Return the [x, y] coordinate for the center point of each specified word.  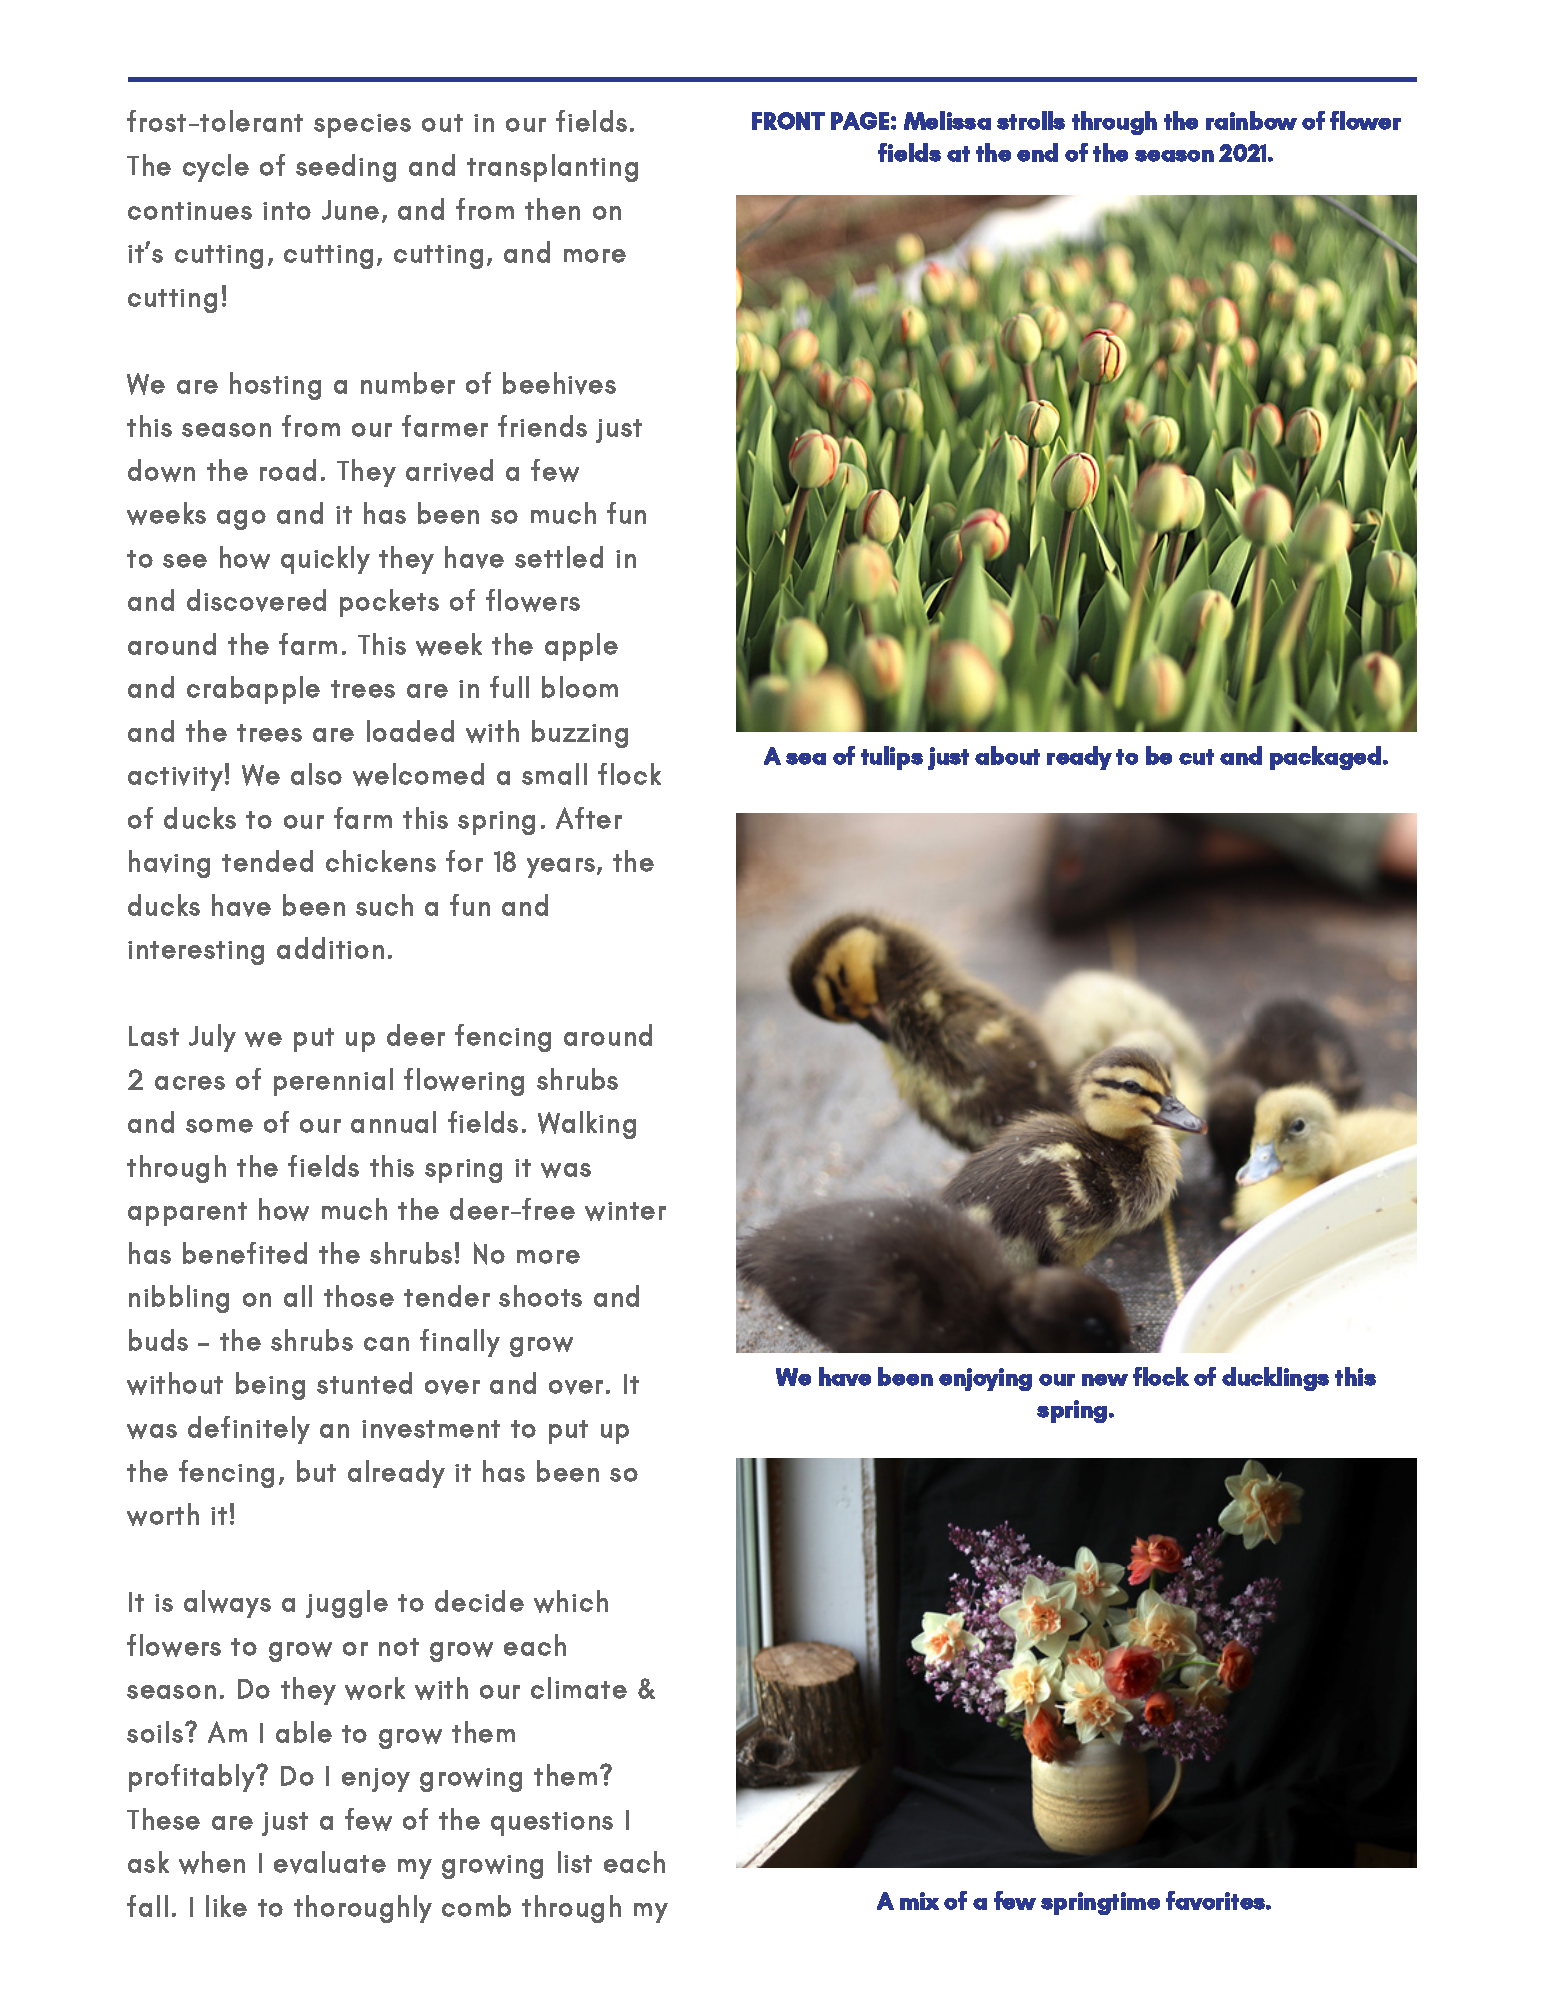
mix [919, 1901]
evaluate [330, 1862]
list [575, 1862]
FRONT [788, 121]
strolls [1031, 120]
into [287, 211]
